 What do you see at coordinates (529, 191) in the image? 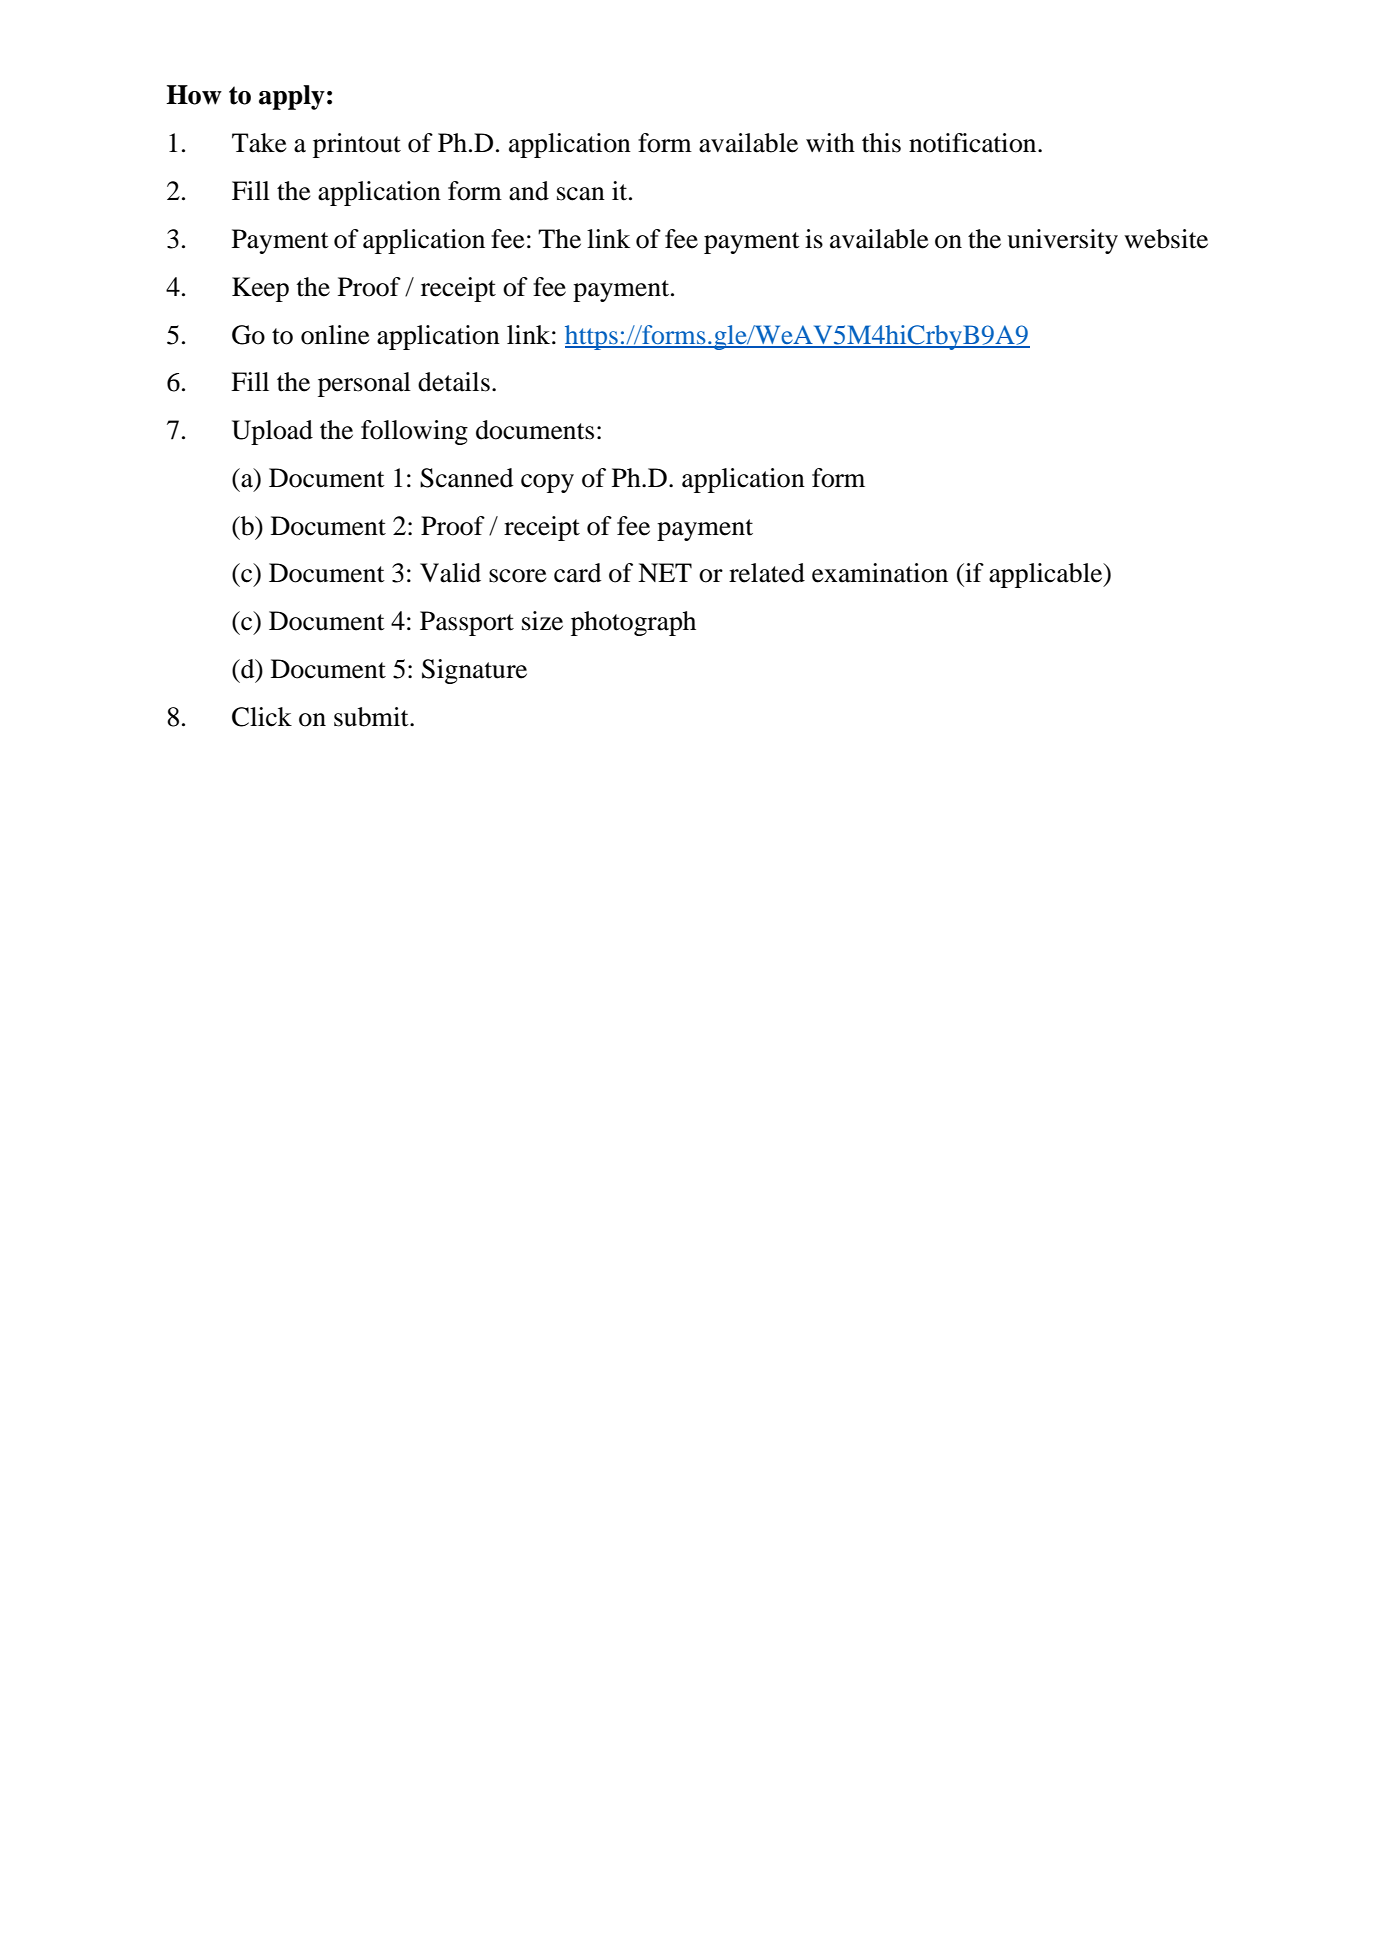
I see `and` at bounding box center [529, 191].
